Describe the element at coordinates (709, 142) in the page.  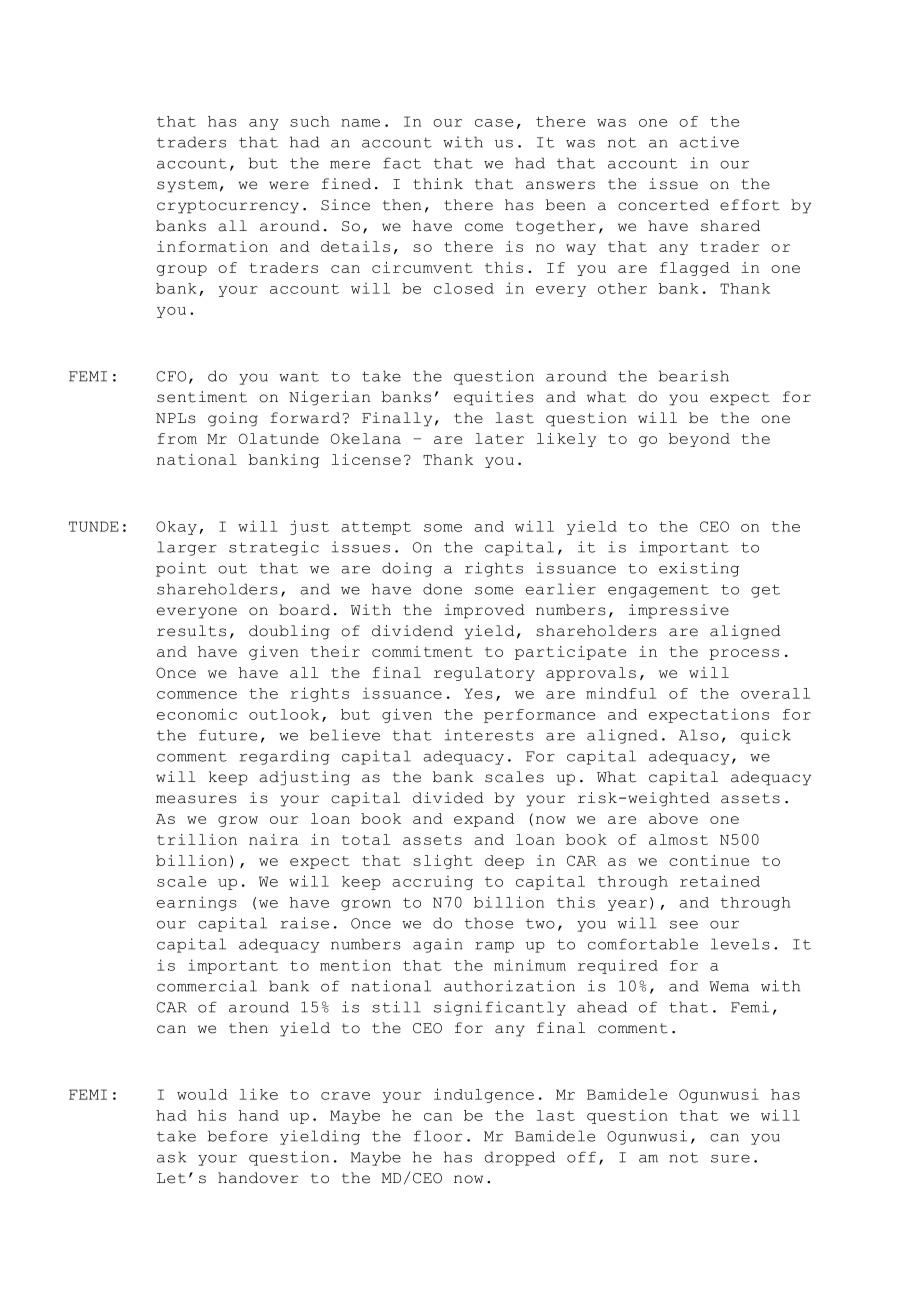
I see `active` at that location.
